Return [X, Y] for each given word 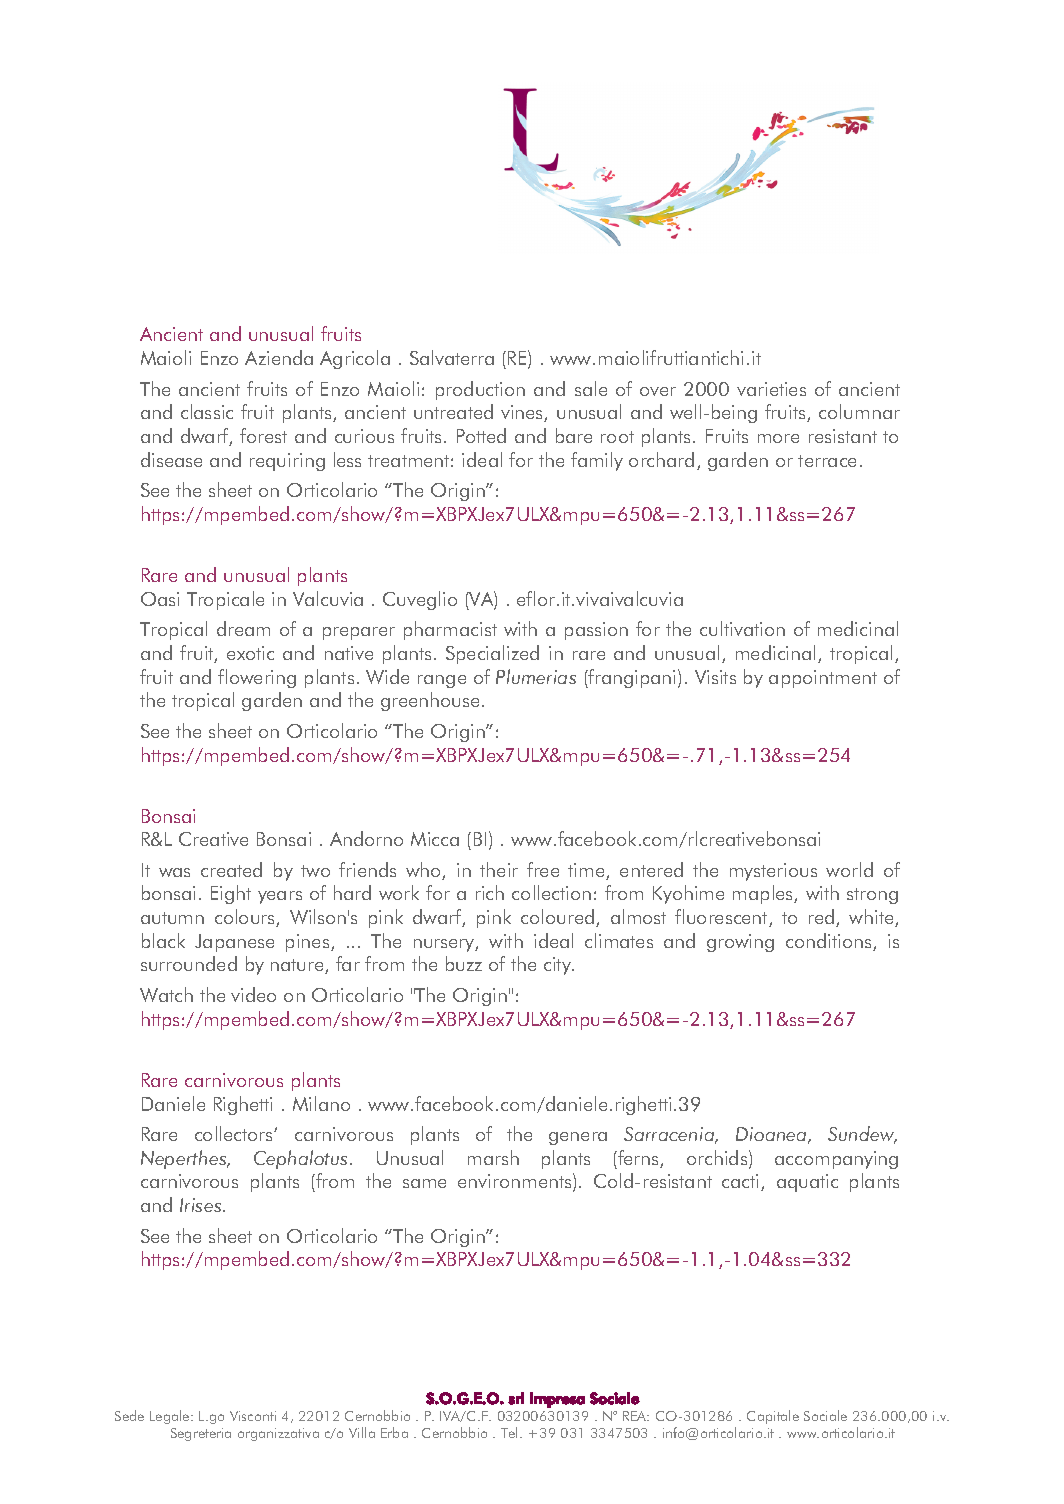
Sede [129, 1415]
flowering [257, 678]
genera [578, 1138]
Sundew [862, 1135]
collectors [235, 1133]
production [480, 390]
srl [516, 1398]
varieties [771, 389]
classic [207, 411]
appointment [823, 679]
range [442, 681]
